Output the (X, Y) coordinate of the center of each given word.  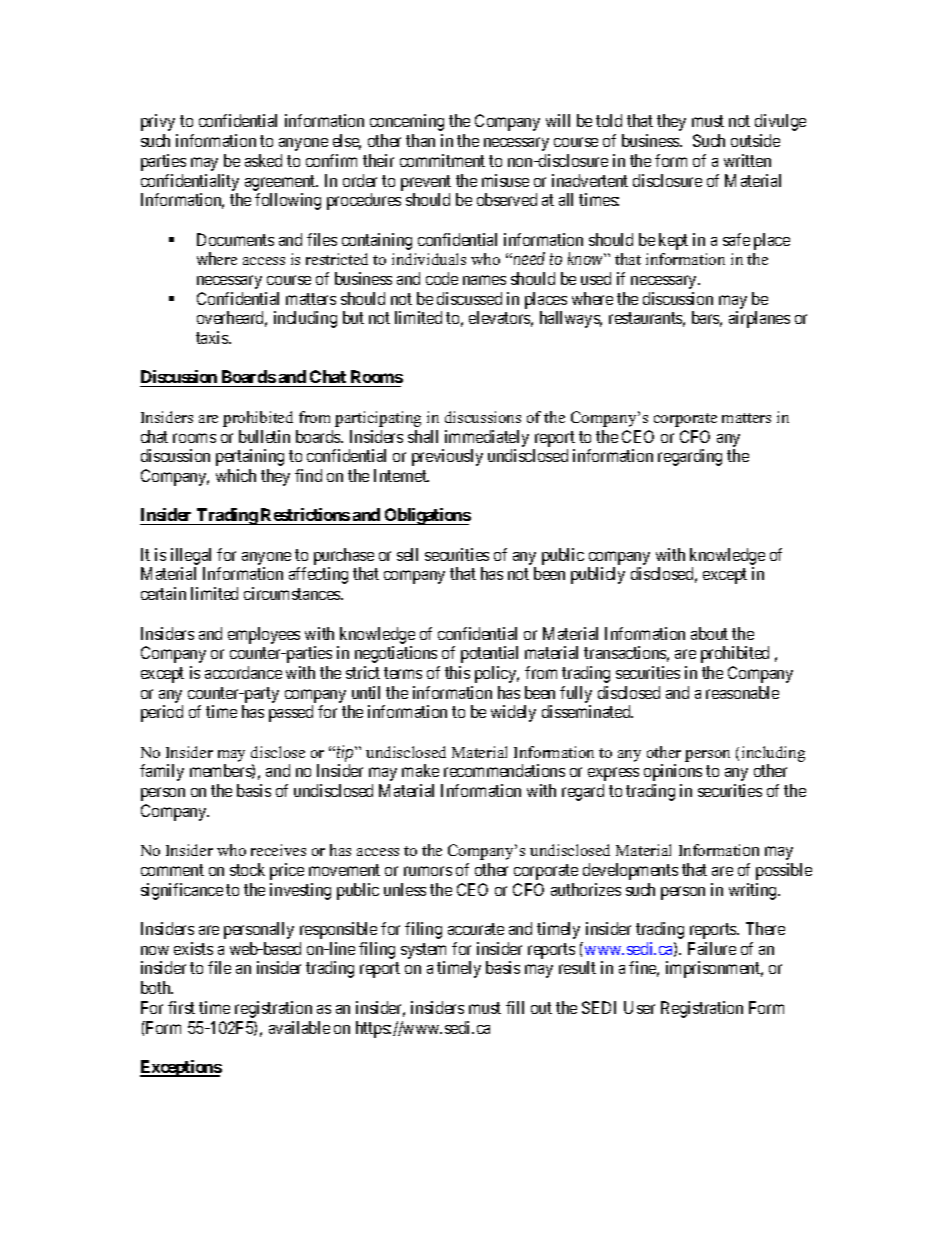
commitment (442, 160)
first (181, 1007)
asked (263, 160)
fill (515, 1007)
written (747, 160)
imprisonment (714, 969)
